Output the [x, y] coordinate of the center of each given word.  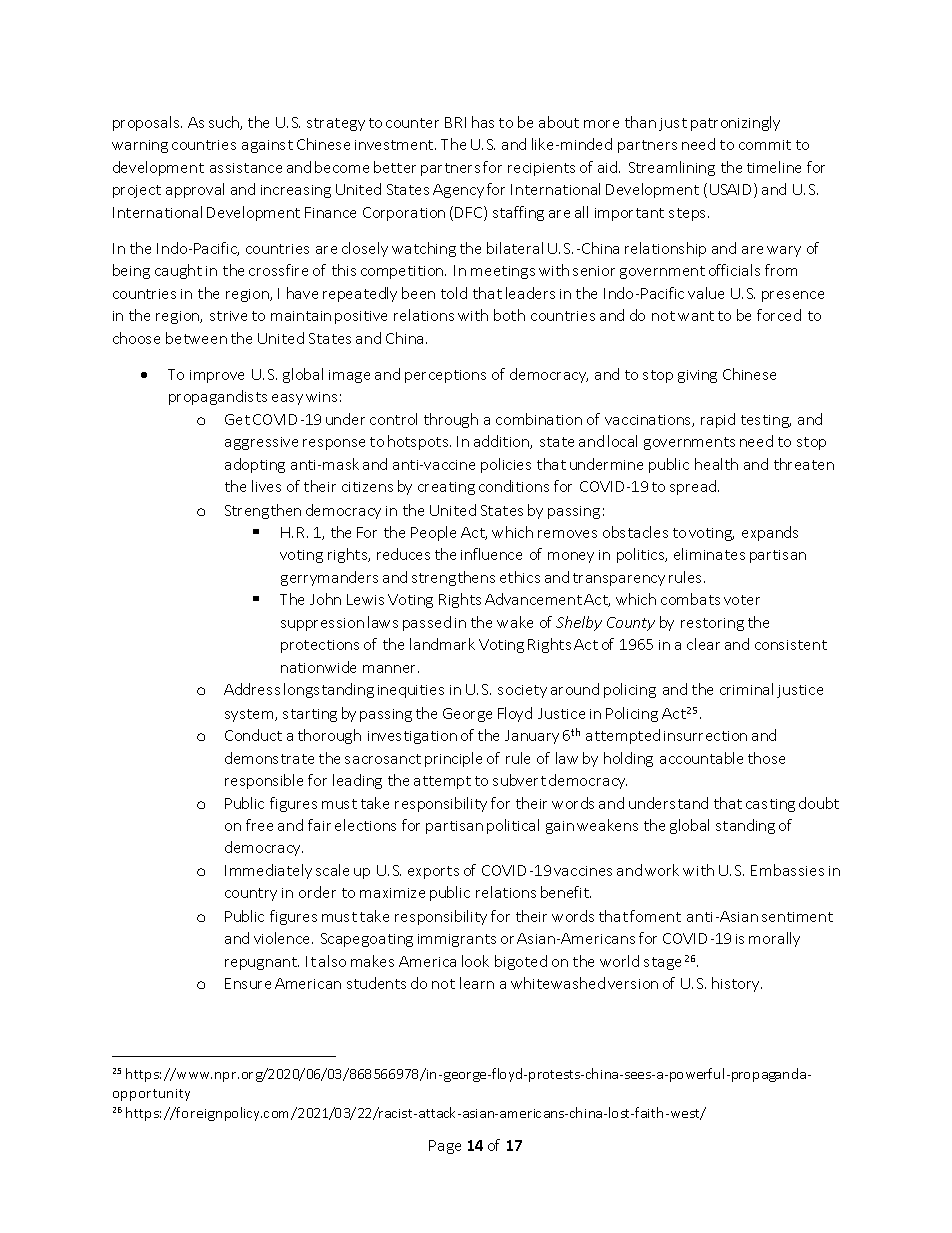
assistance [246, 168]
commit [765, 145]
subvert [519, 780]
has [483, 122]
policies [506, 465]
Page [445, 1147]
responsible [264, 781]
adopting [255, 465]
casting [770, 805]
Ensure [248, 983]
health [716, 464]
